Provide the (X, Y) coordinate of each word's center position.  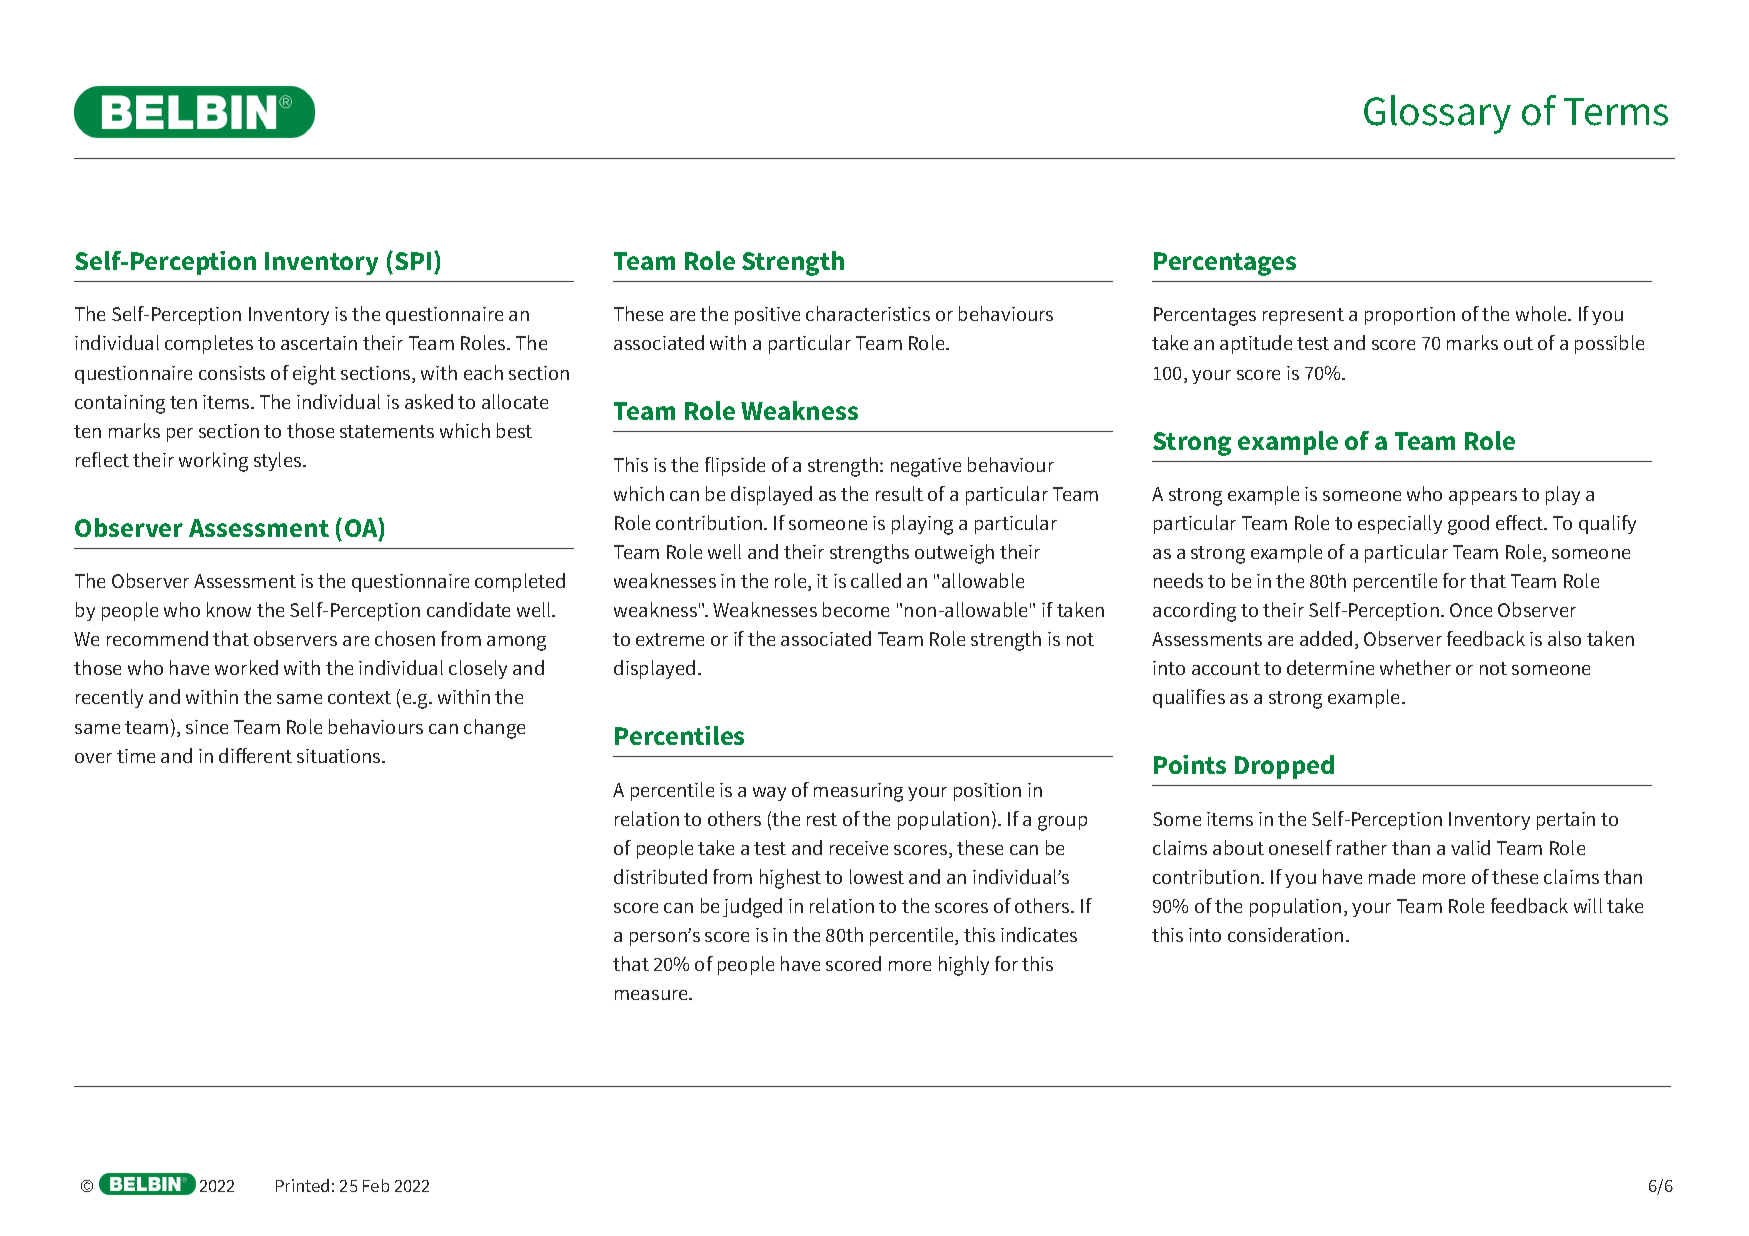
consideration (1285, 934)
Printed (302, 1185)
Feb (376, 1185)
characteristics (868, 313)
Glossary (1437, 114)
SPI (413, 261)
